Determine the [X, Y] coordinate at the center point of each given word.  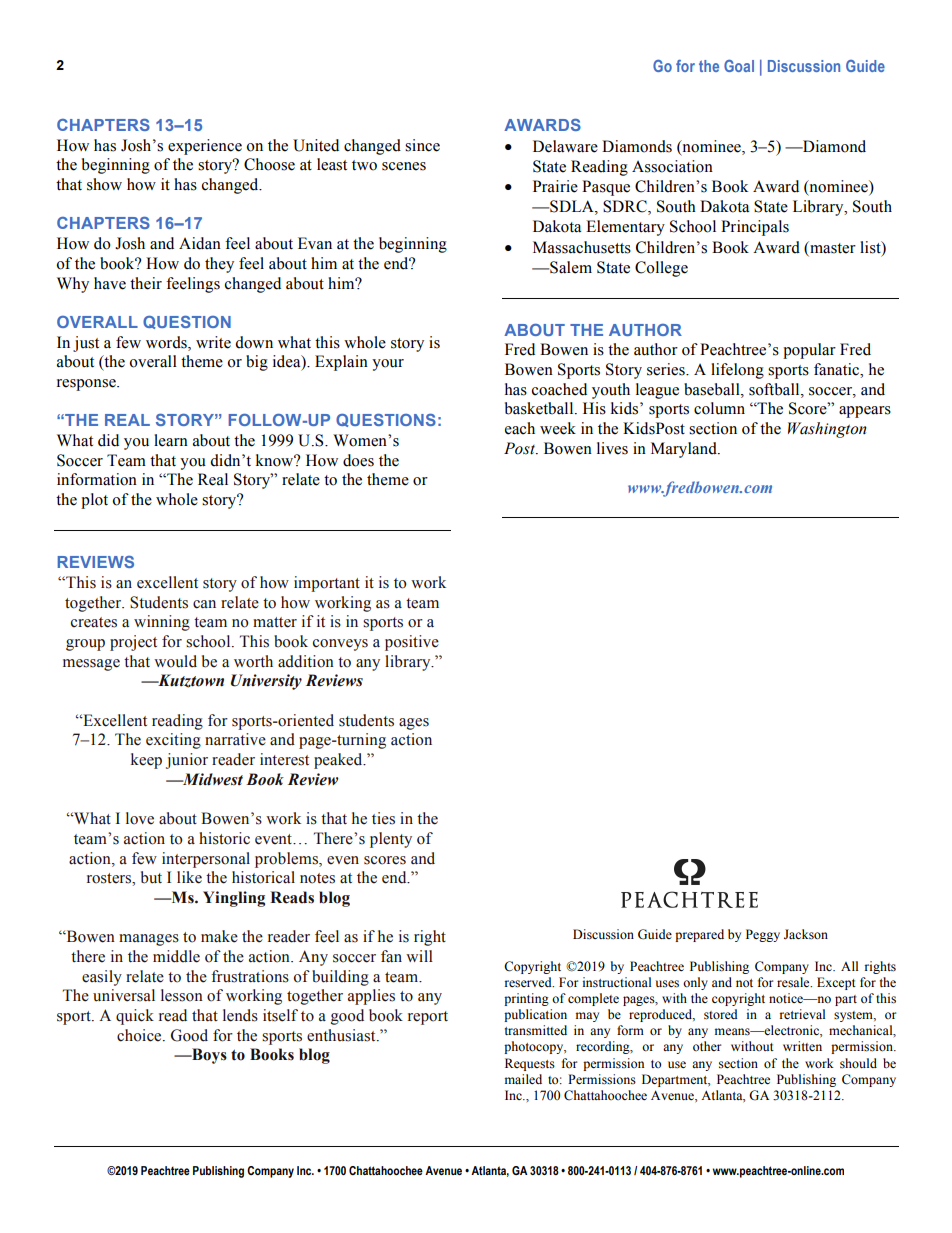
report [428, 1018]
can [204, 604]
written [802, 1046]
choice [140, 1035]
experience [205, 147]
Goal [739, 66]
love [140, 818]
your [388, 365]
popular [809, 351]
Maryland [685, 450]
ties [383, 818]
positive [412, 643]
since [422, 145]
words [167, 342]
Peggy [763, 935]
